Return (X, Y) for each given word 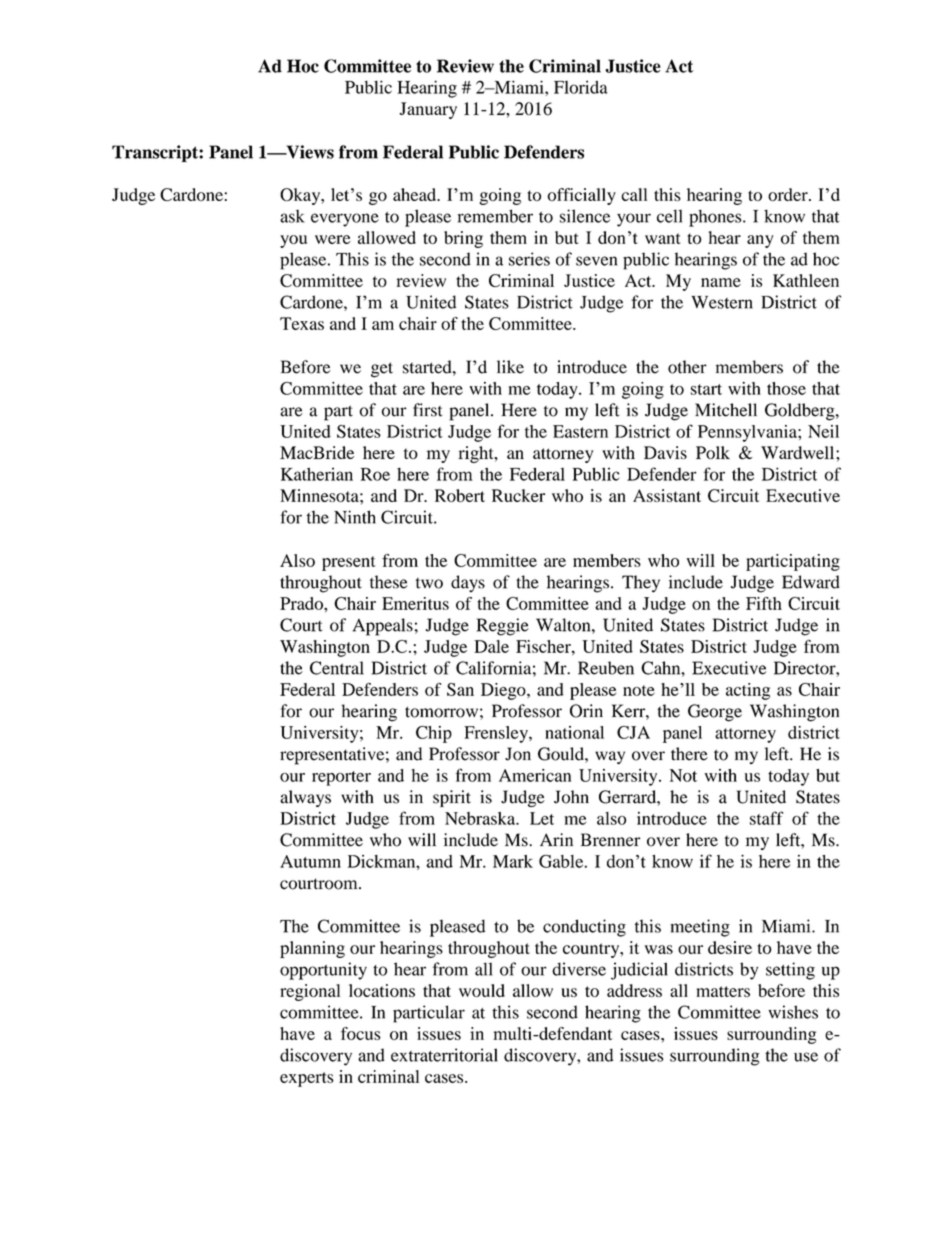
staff (766, 818)
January (428, 110)
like (510, 367)
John (571, 797)
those (786, 388)
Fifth (764, 603)
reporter (341, 778)
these (389, 582)
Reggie (503, 627)
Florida (581, 87)
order (789, 194)
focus (361, 1033)
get (382, 370)
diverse (579, 969)
